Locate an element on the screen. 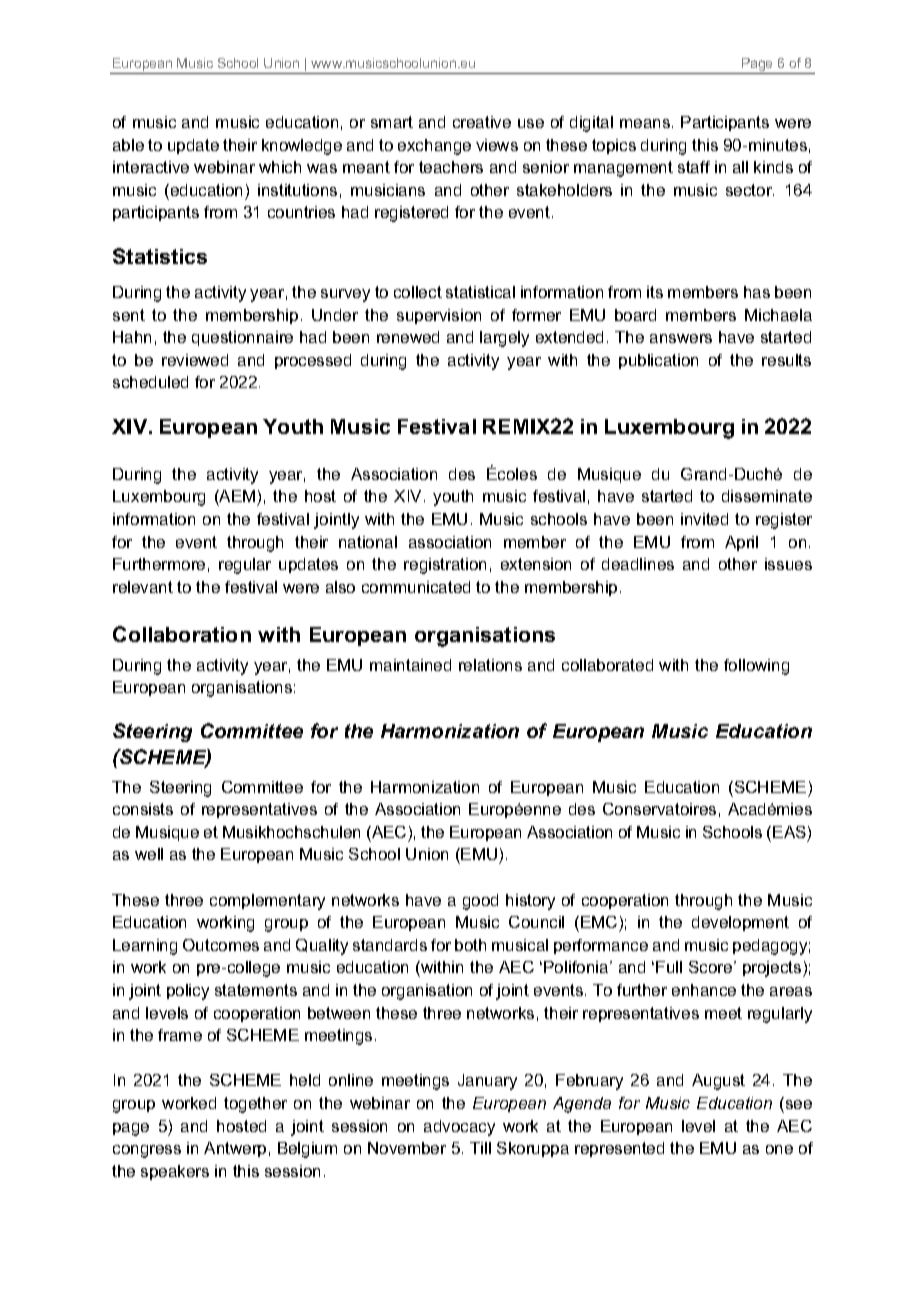 This screenshot has width=924, height=1308. Score is located at coordinates (712, 967).
